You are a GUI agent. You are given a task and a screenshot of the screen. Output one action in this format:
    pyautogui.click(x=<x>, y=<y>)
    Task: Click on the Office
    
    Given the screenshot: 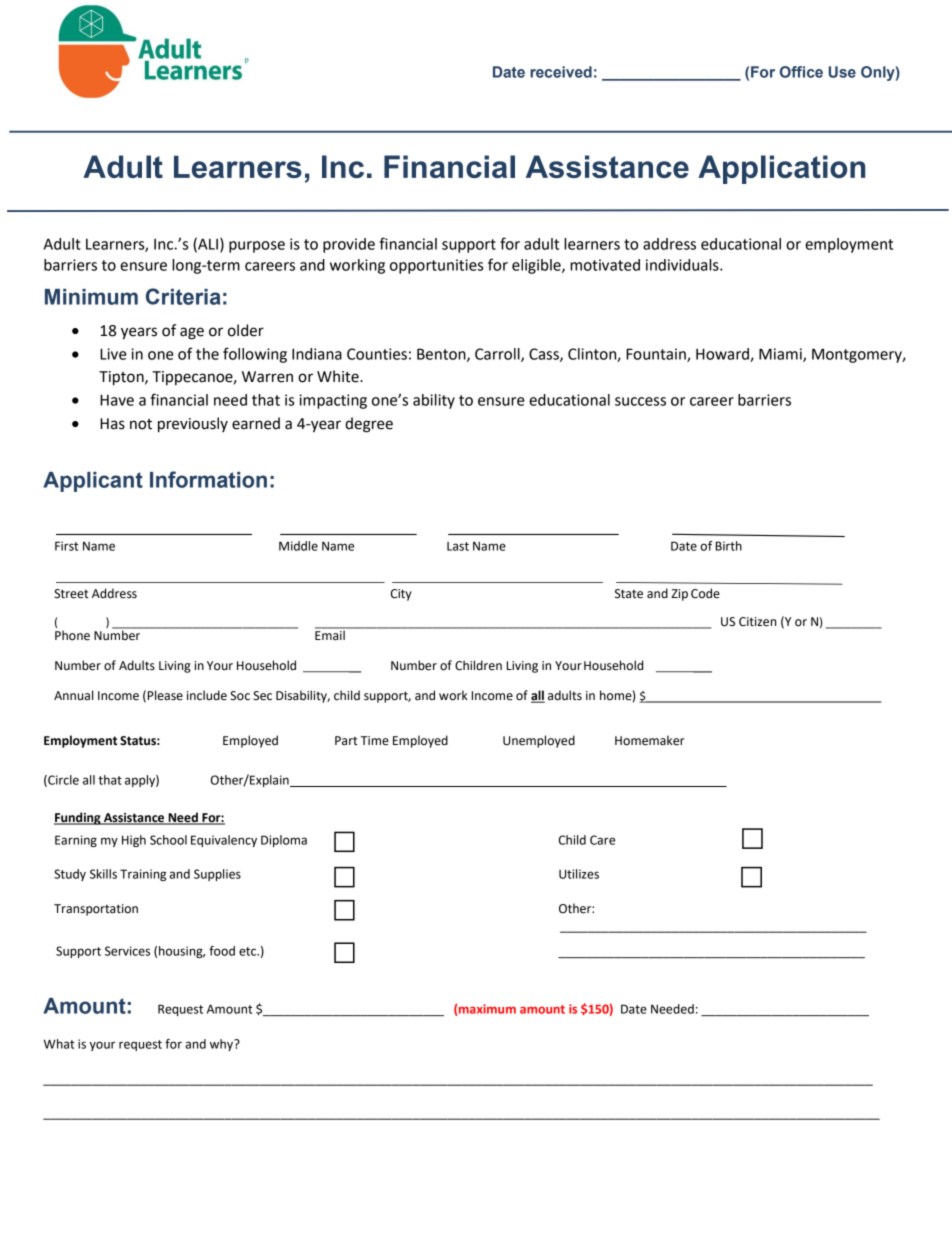 What is the action you would take?
    pyautogui.click(x=801, y=72)
